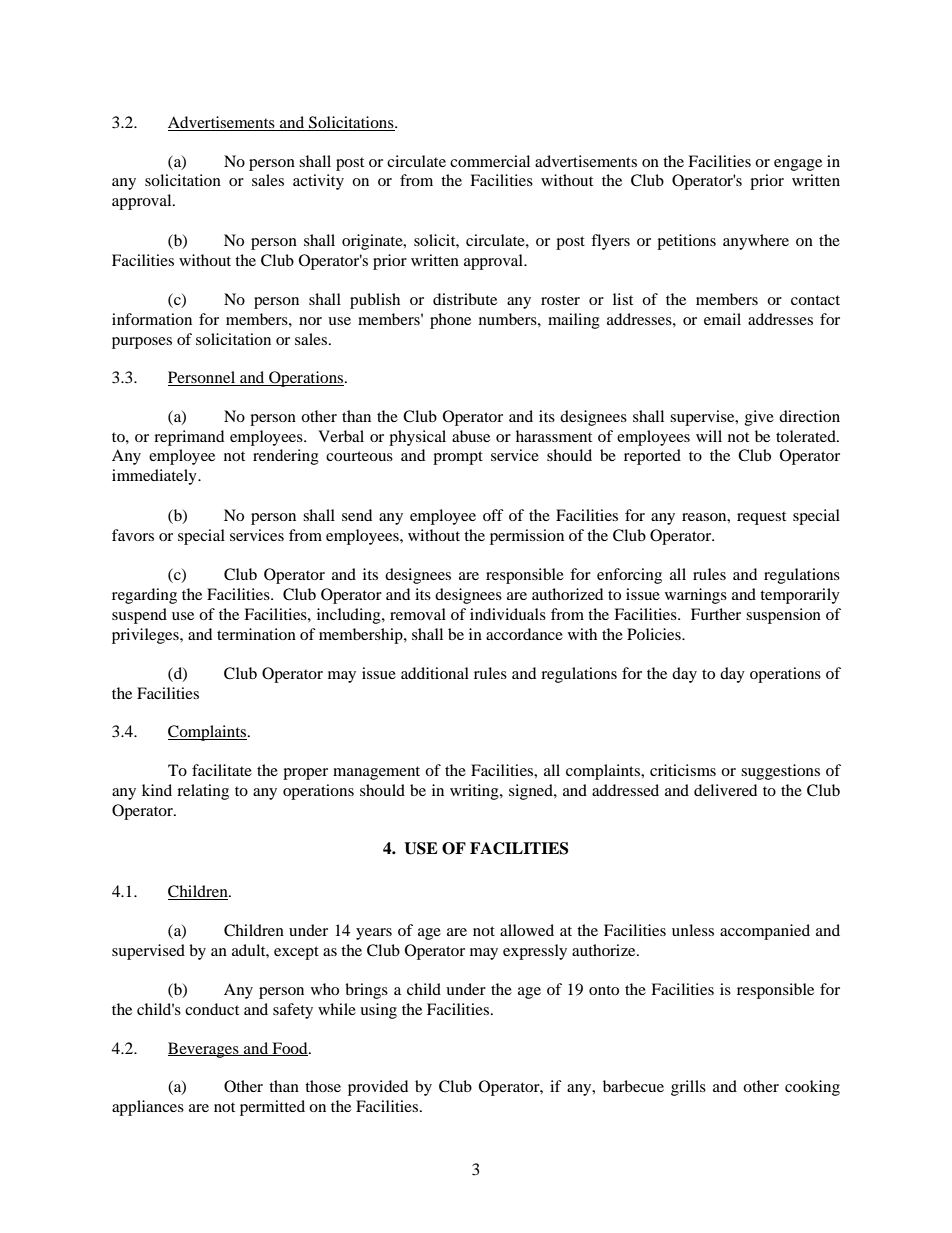  I want to click on activity, so click(318, 182).
